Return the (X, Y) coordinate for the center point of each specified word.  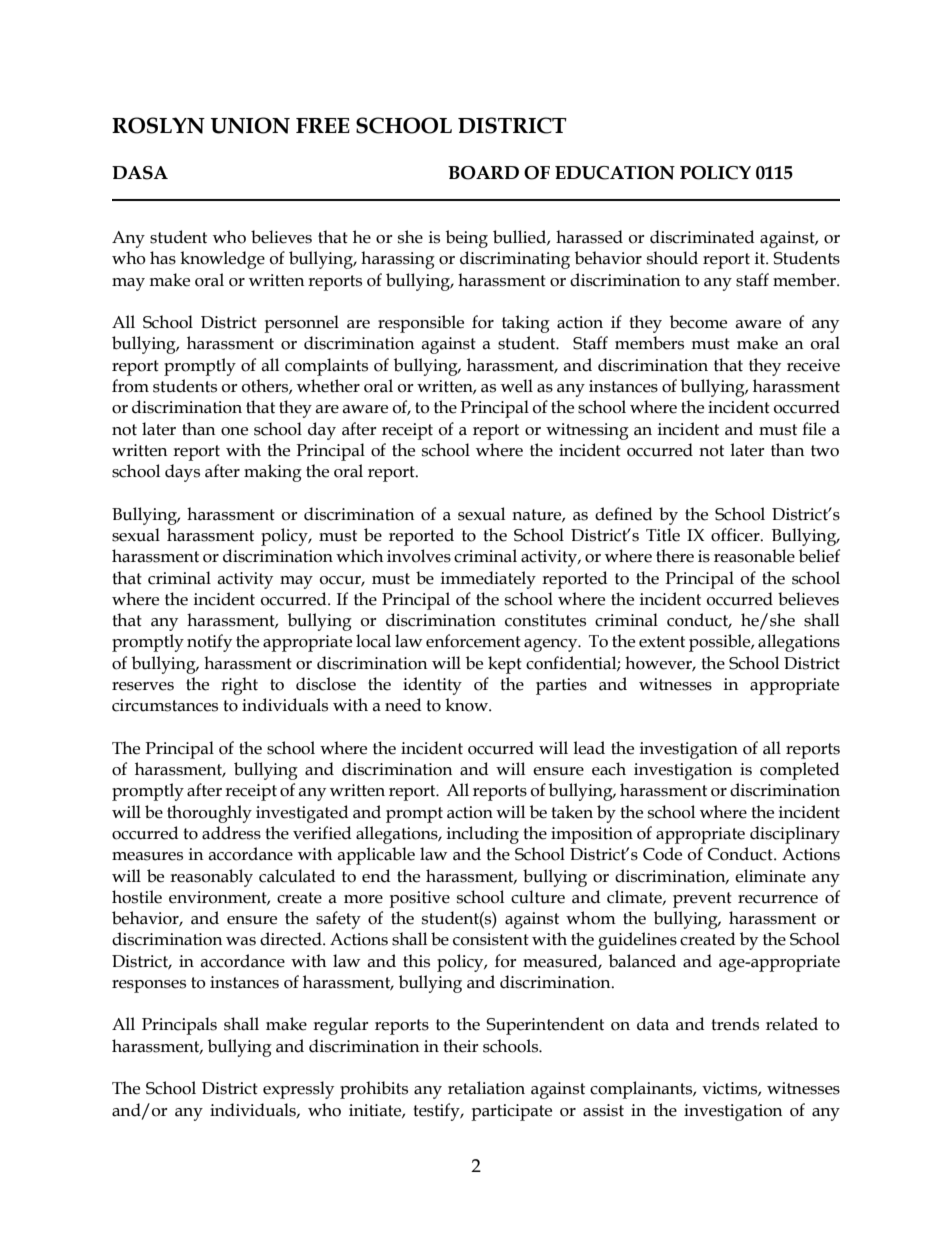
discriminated (702, 237)
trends (735, 1024)
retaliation (486, 1088)
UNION (250, 125)
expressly (298, 1090)
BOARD (483, 173)
